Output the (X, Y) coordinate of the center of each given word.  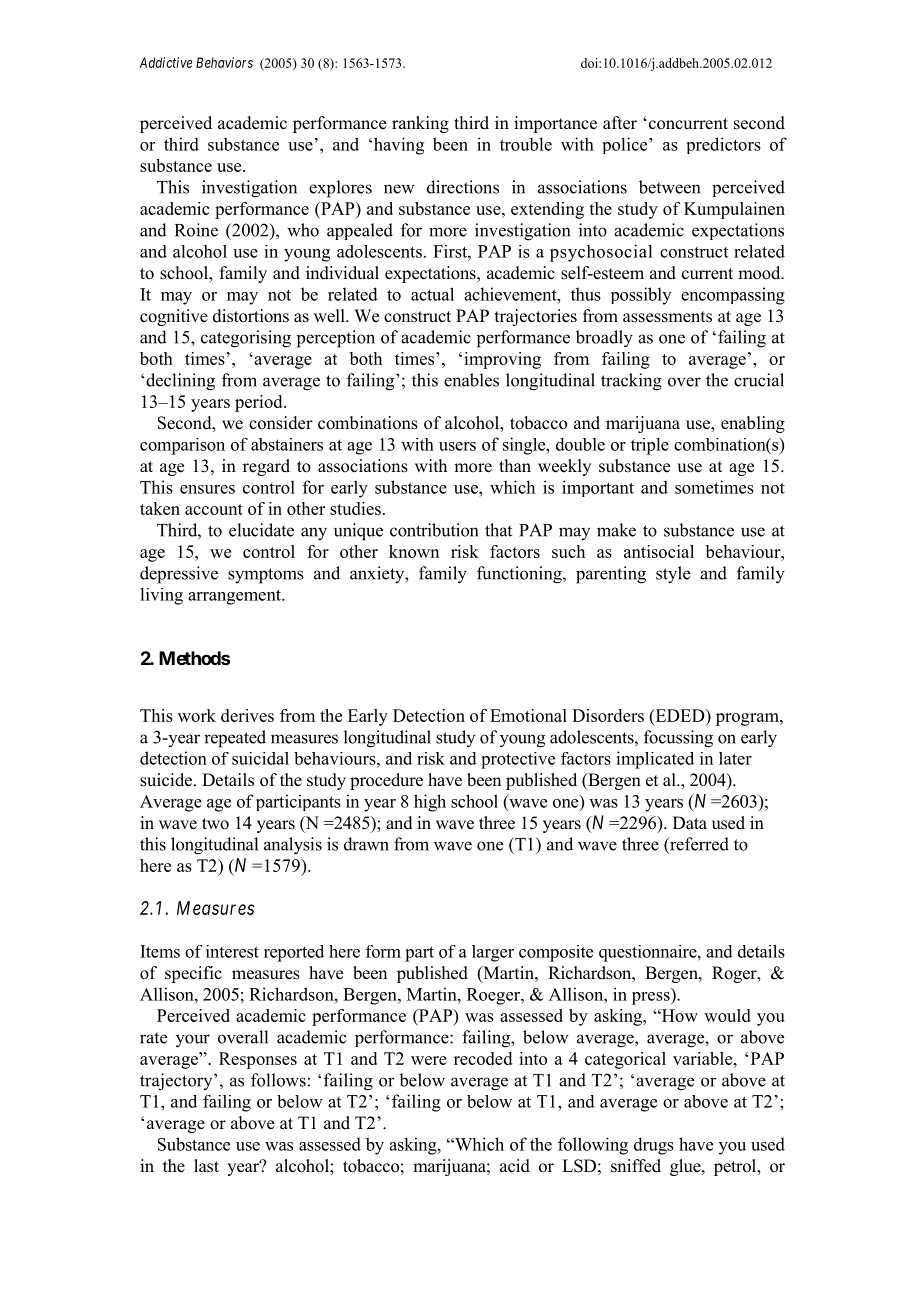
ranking (420, 124)
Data (690, 822)
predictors (724, 145)
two (215, 824)
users (457, 446)
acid (515, 1166)
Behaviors (224, 62)
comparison (182, 446)
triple (650, 446)
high (430, 803)
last (206, 1166)
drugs (654, 1146)
